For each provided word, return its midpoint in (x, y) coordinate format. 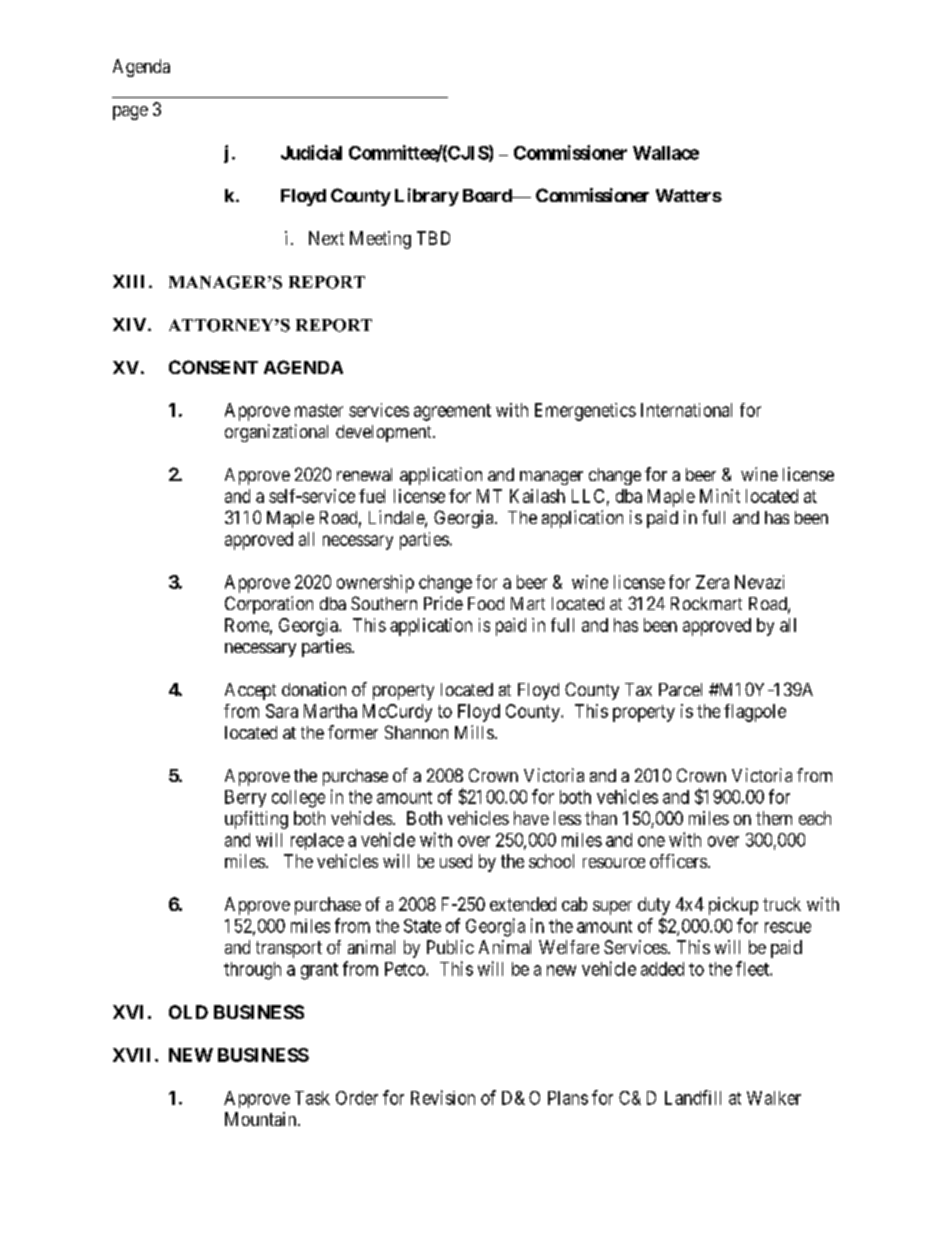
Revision (443, 1097)
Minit (720, 496)
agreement (452, 412)
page (130, 113)
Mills (474, 732)
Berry (245, 798)
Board (488, 195)
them (774, 818)
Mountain (262, 1119)
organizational (276, 433)
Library (427, 197)
